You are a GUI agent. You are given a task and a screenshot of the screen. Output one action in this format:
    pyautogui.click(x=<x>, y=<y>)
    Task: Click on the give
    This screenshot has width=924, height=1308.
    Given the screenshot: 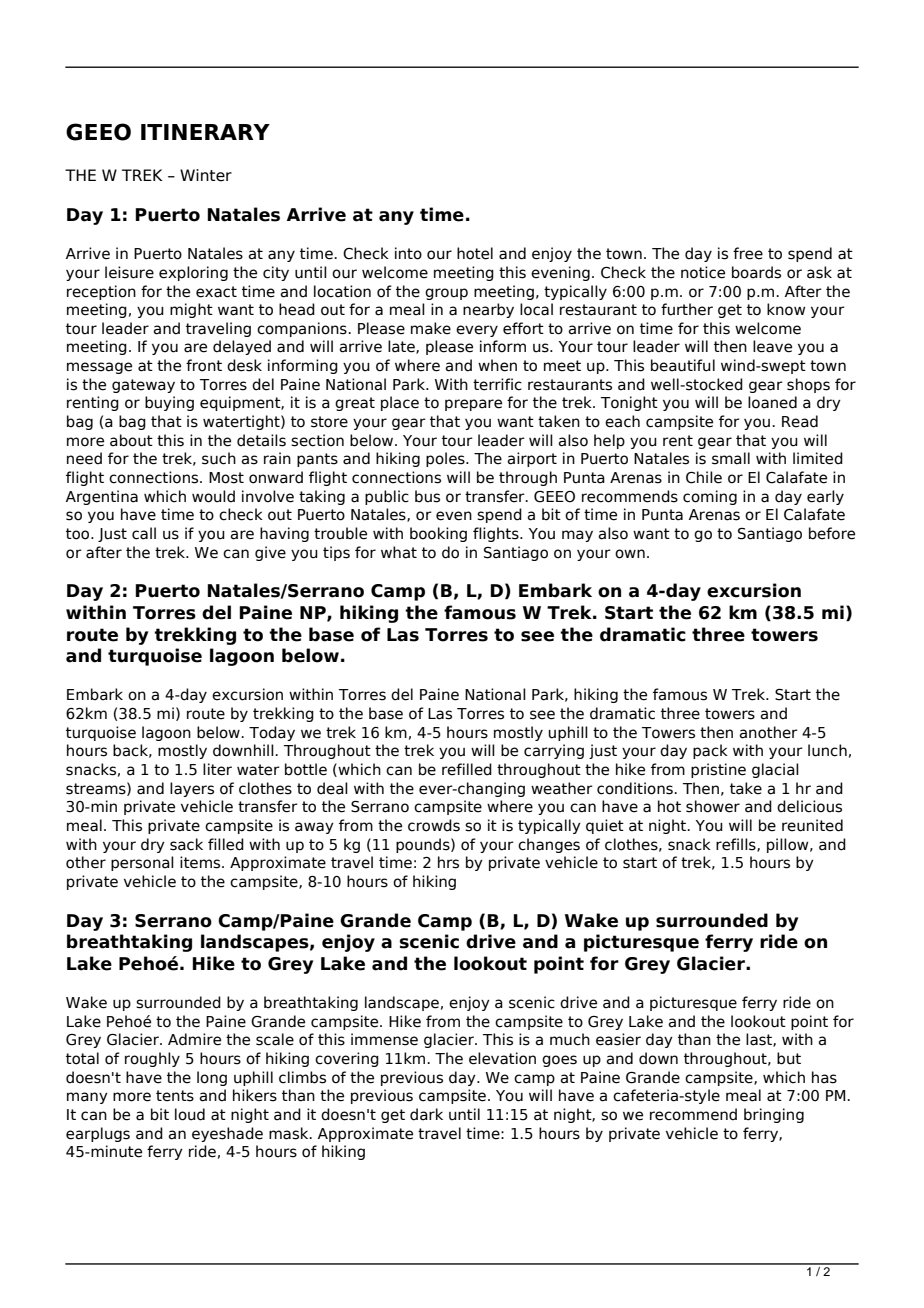 What is the action you would take?
    pyautogui.click(x=270, y=553)
